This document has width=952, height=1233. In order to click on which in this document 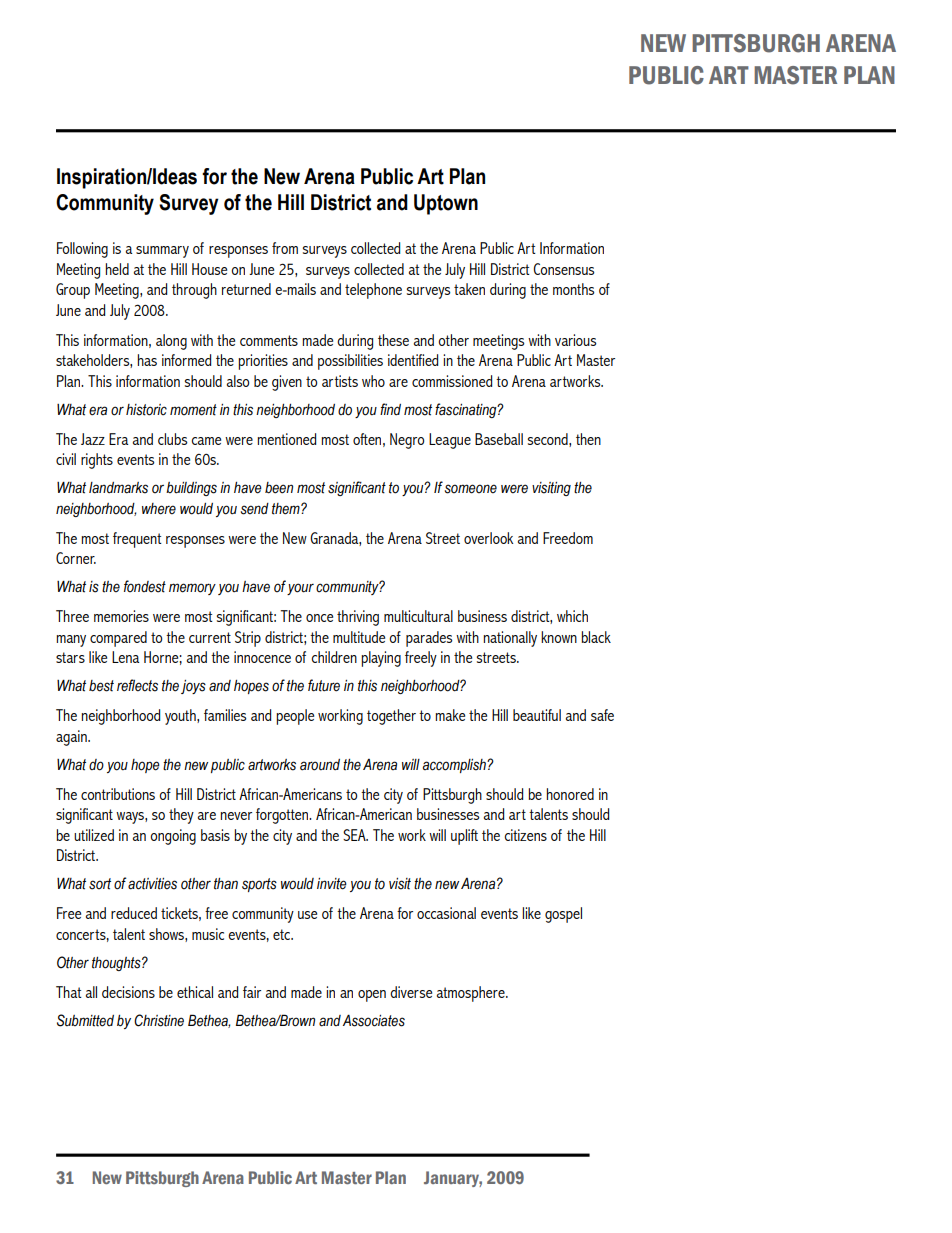, I will do `click(572, 616)`.
